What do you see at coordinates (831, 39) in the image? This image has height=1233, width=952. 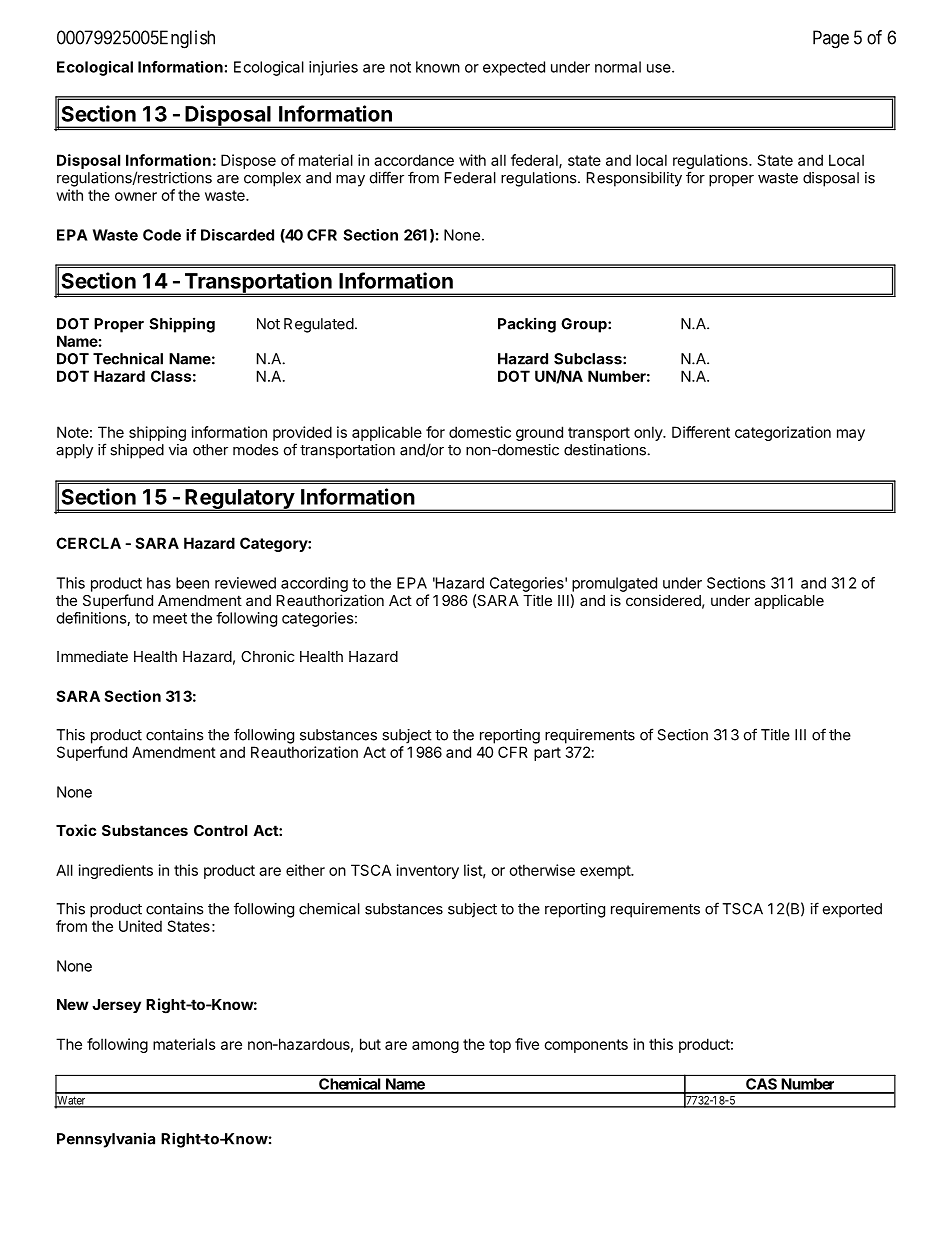 I see `Page` at bounding box center [831, 39].
